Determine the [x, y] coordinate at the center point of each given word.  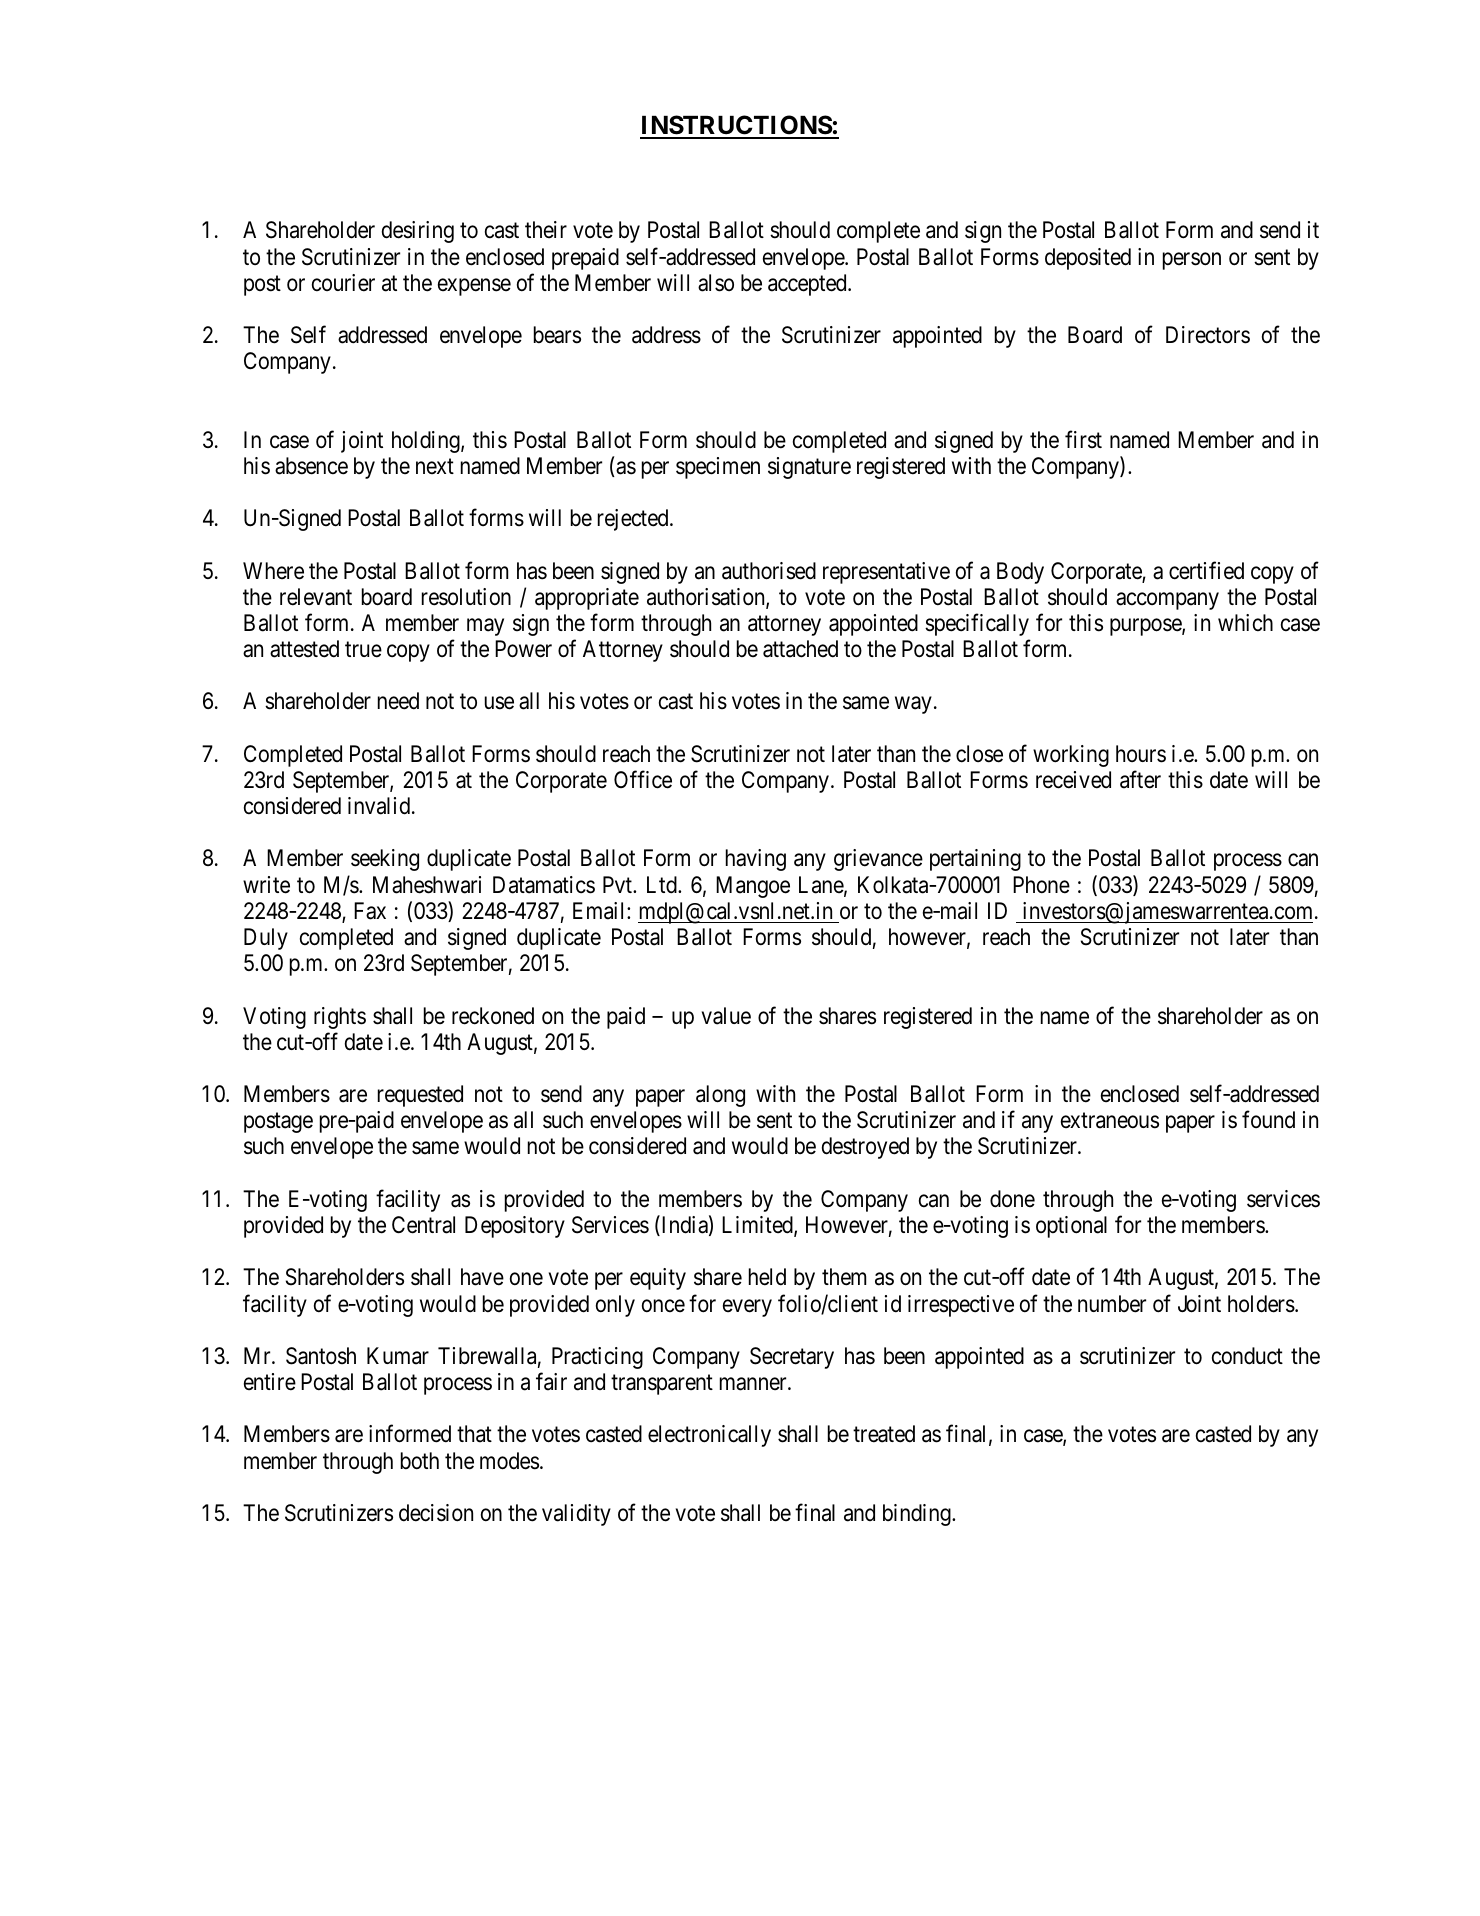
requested [420, 1096]
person [1192, 261]
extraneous [1110, 1121]
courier [343, 283]
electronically [709, 1436]
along [720, 1096]
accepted [808, 285]
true [363, 650]
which [1245, 622]
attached [800, 649]
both [420, 1460]
